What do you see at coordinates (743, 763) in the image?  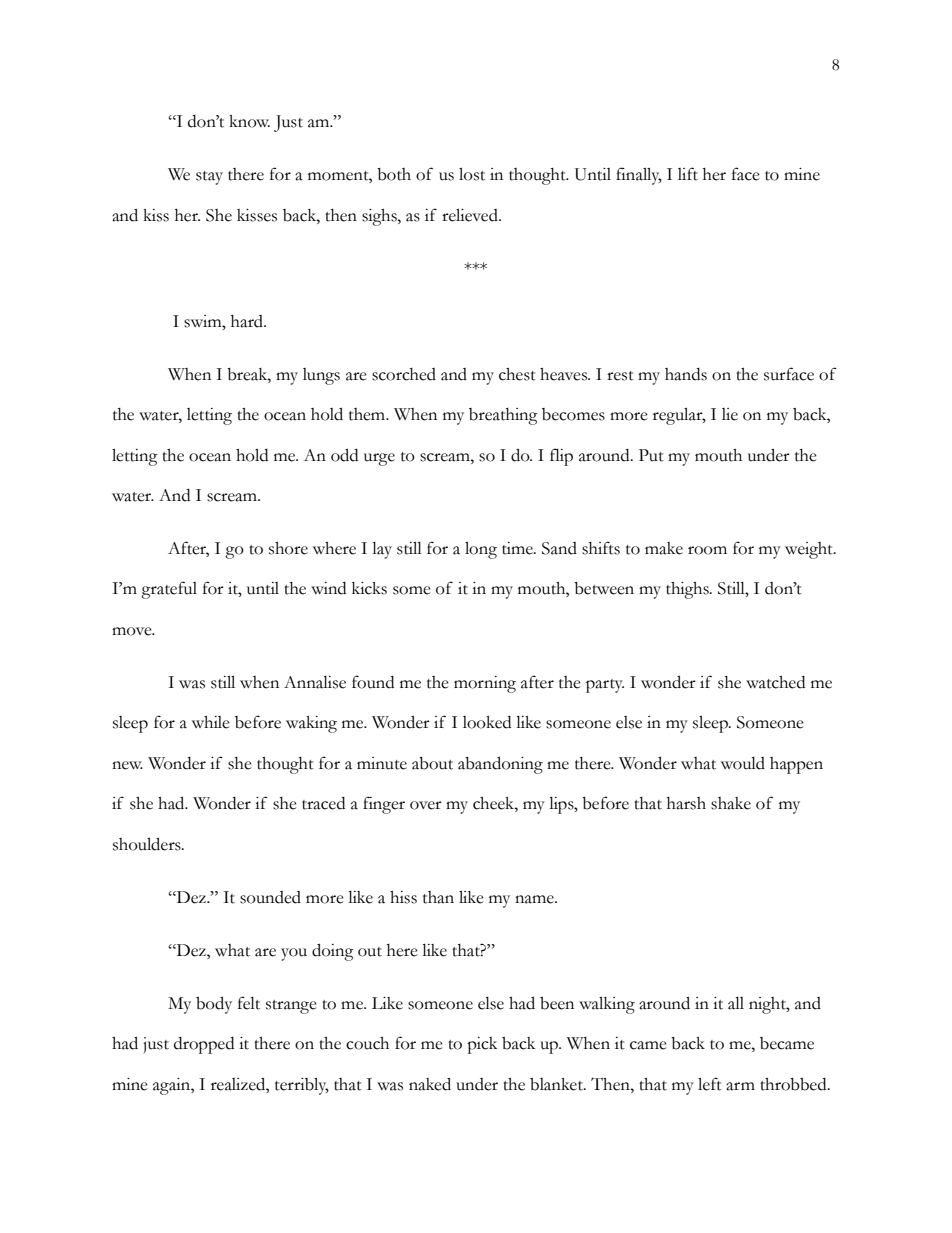 I see `would` at bounding box center [743, 763].
